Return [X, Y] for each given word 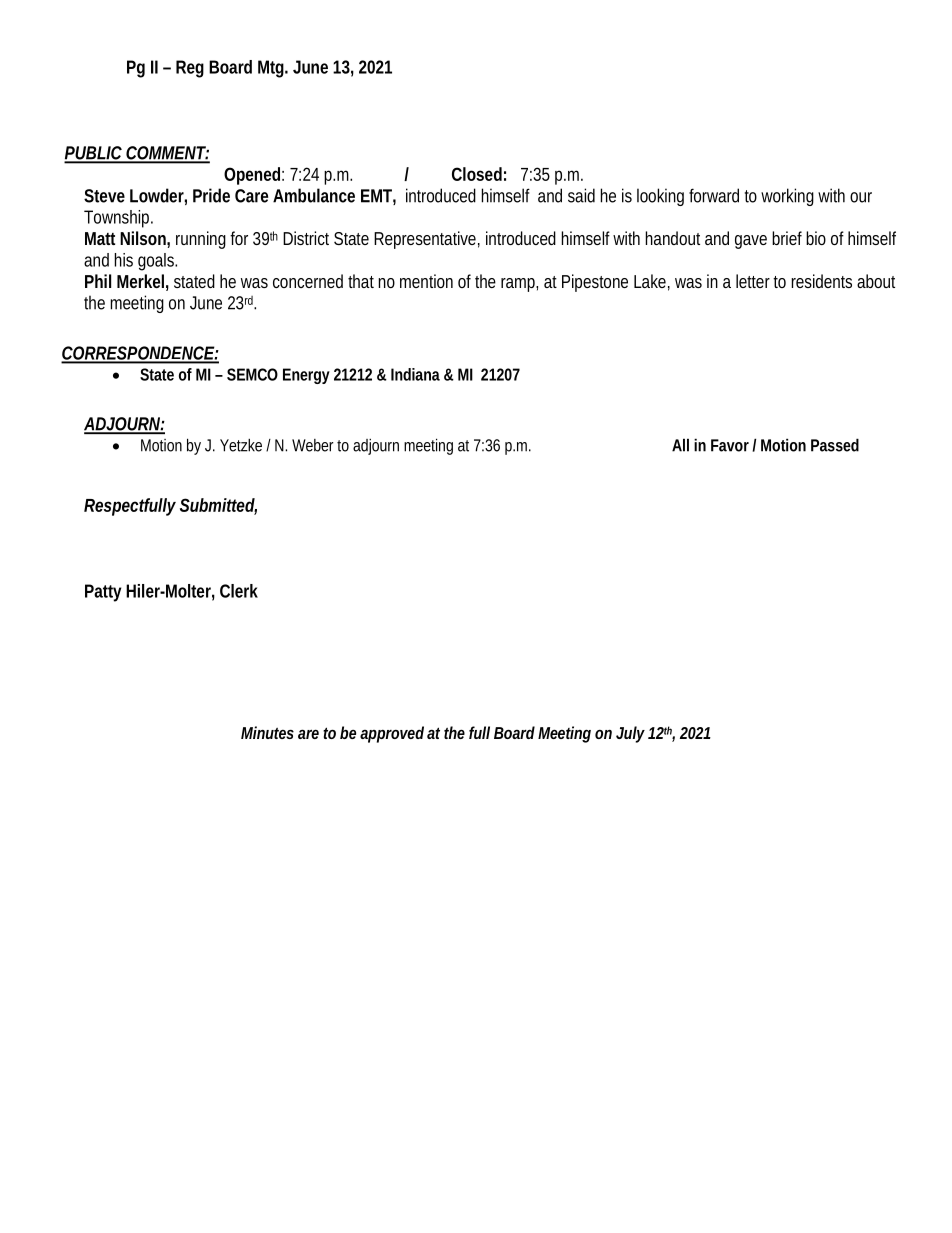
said [581, 195]
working [787, 197]
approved [392, 734]
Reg [190, 69]
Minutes [267, 732]
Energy [306, 376]
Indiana [415, 374]
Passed [835, 445]
